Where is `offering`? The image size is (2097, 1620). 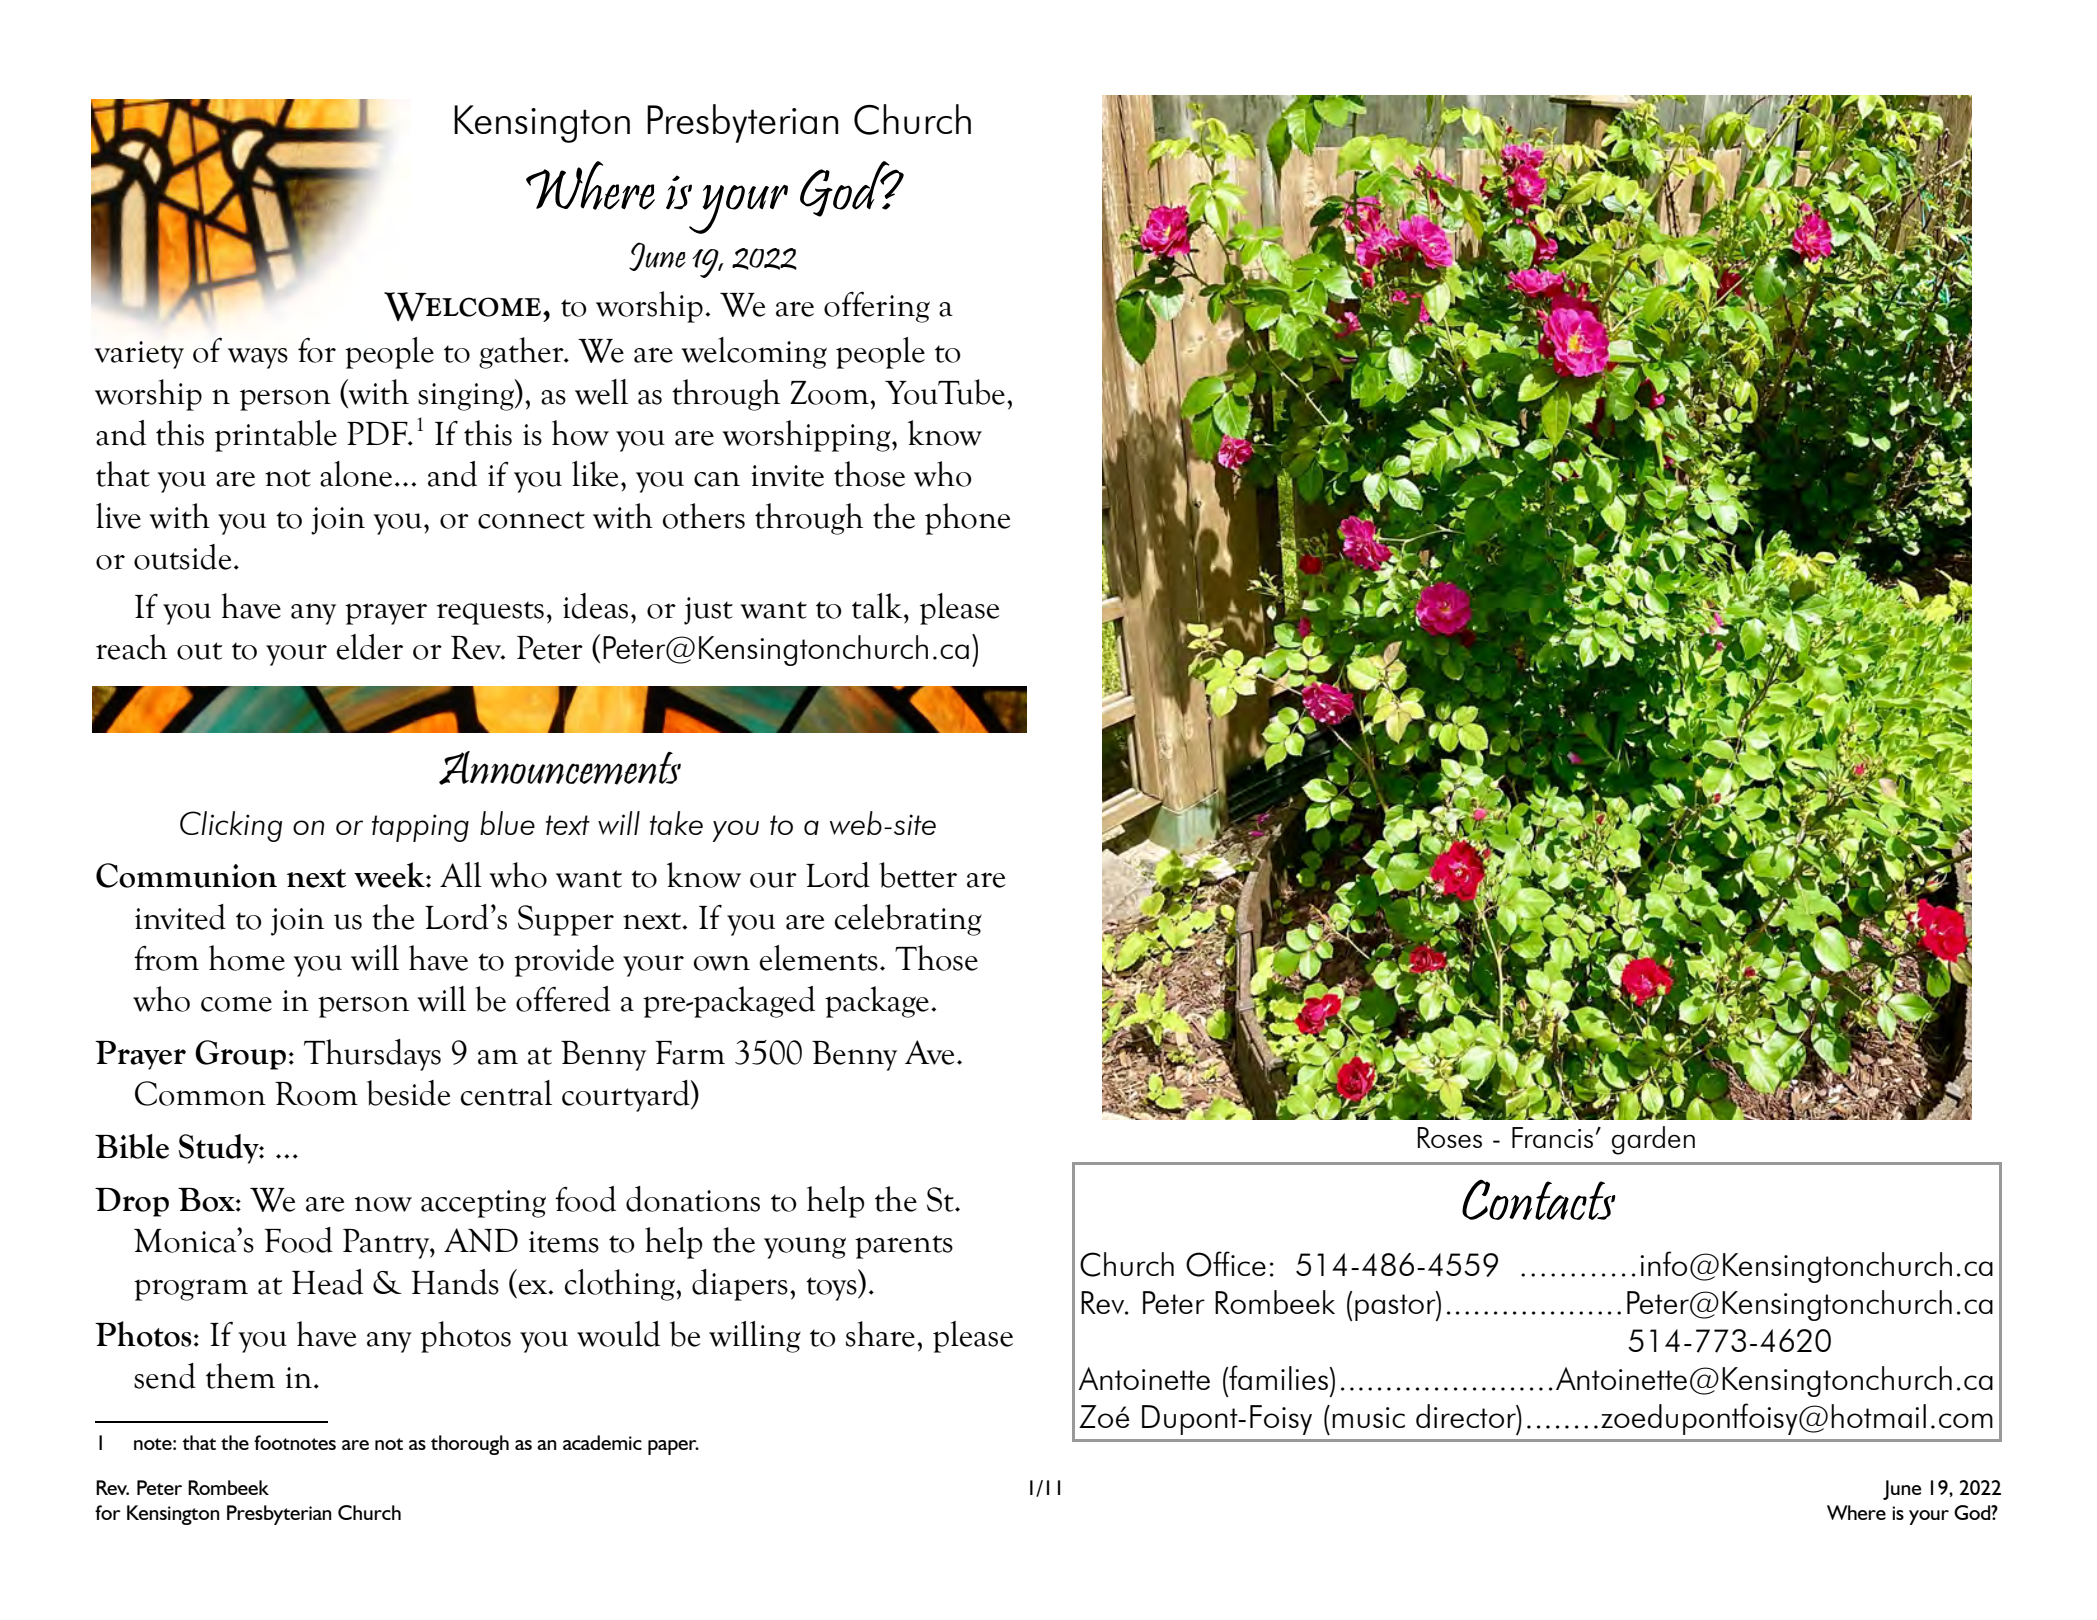 offering is located at coordinates (877, 307).
